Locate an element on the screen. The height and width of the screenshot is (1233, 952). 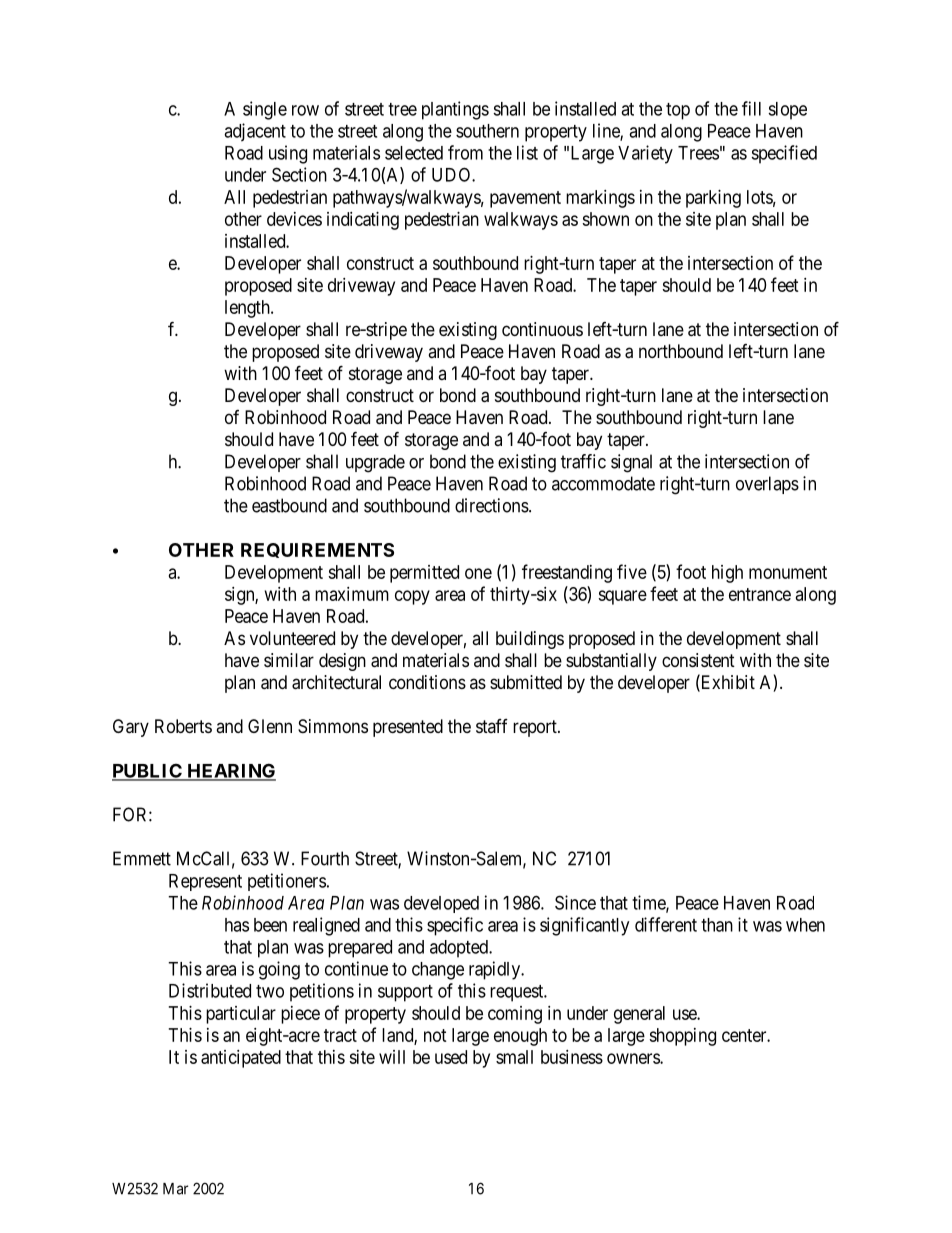
high is located at coordinates (727, 574).
